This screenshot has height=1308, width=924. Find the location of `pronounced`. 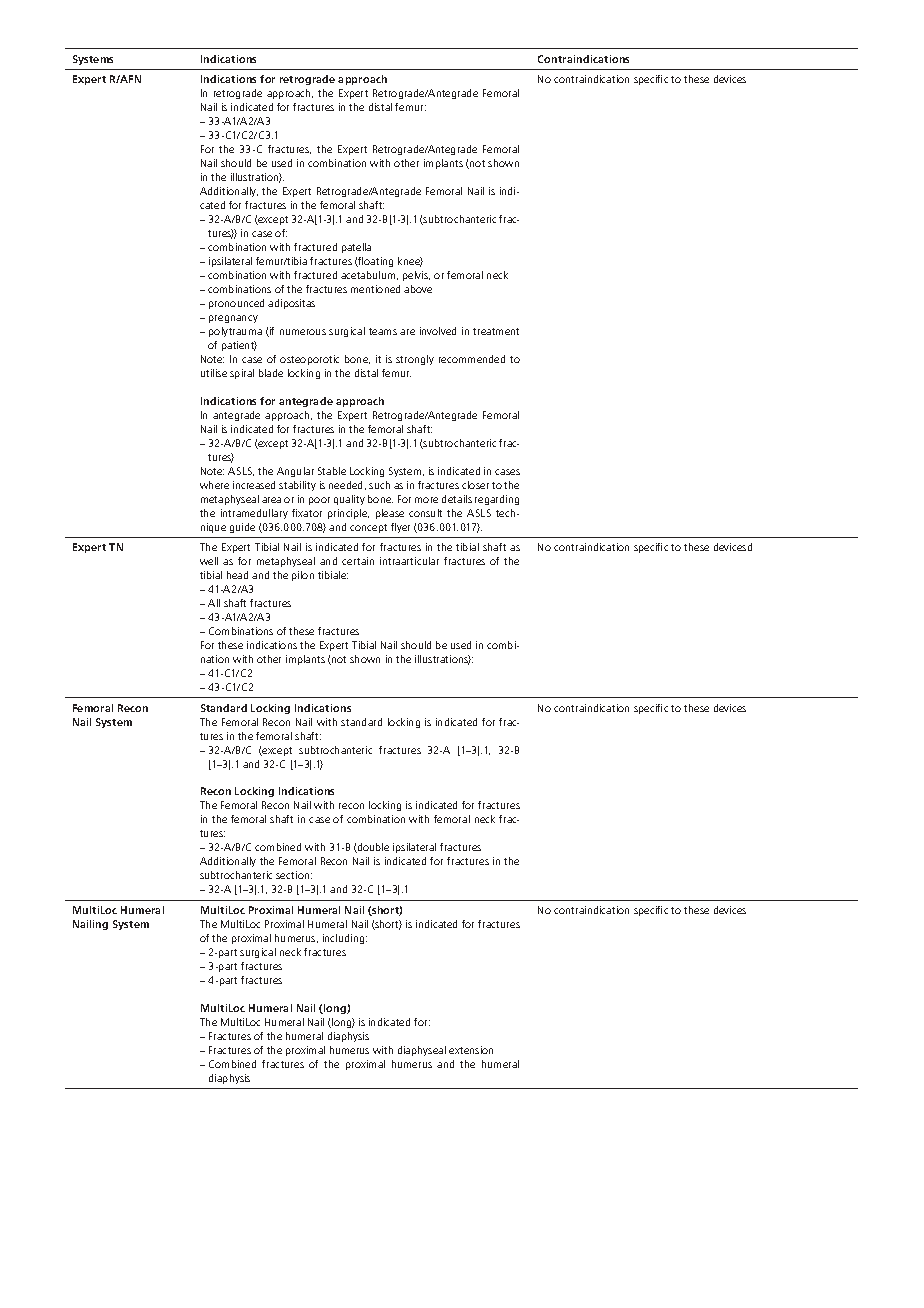

pronounced is located at coordinates (236, 304).
